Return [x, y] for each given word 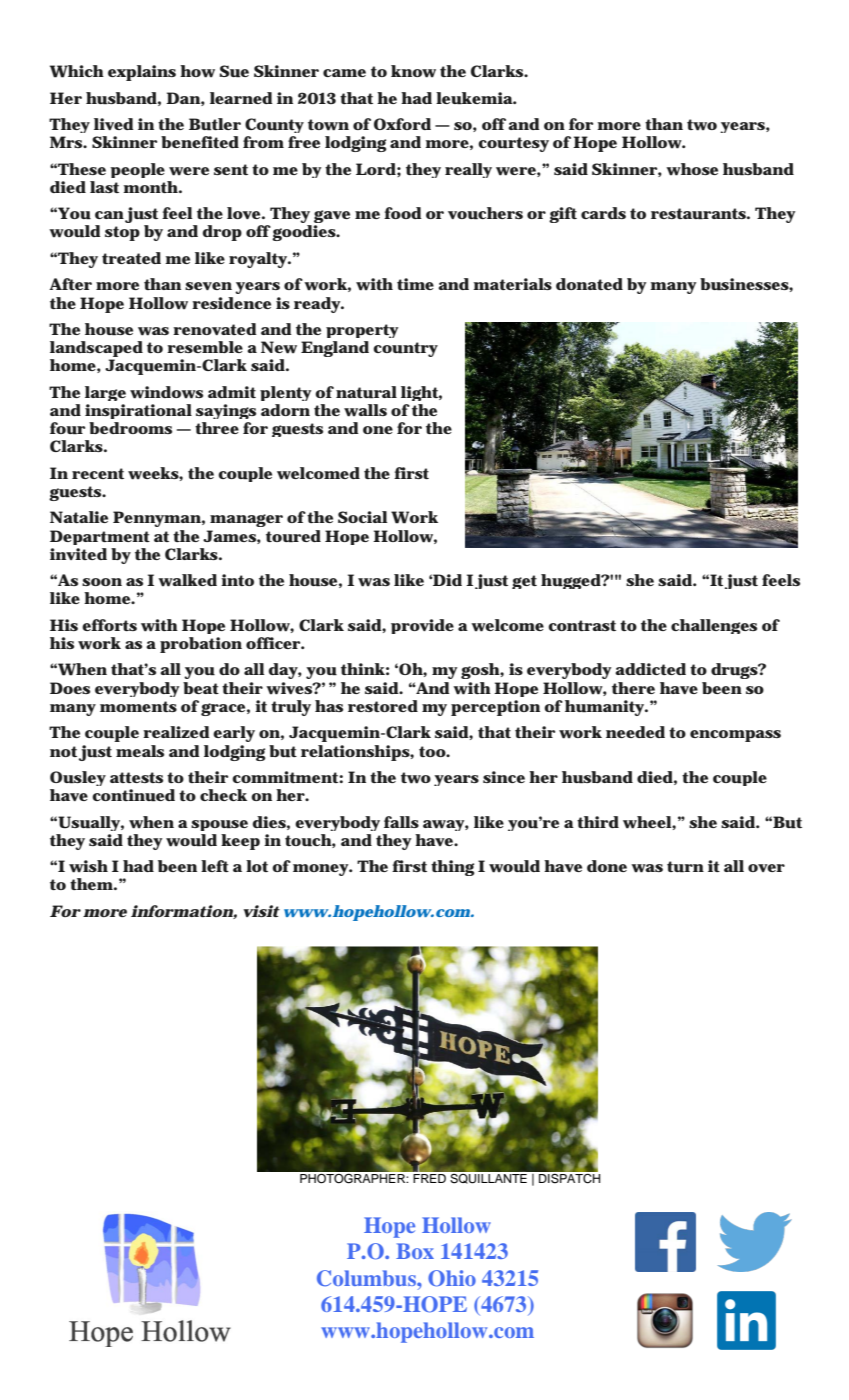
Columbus [367, 1278]
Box [415, 1251]
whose [692, 169]
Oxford [402, 124]
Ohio [452, 1278]
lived [114, 124]
